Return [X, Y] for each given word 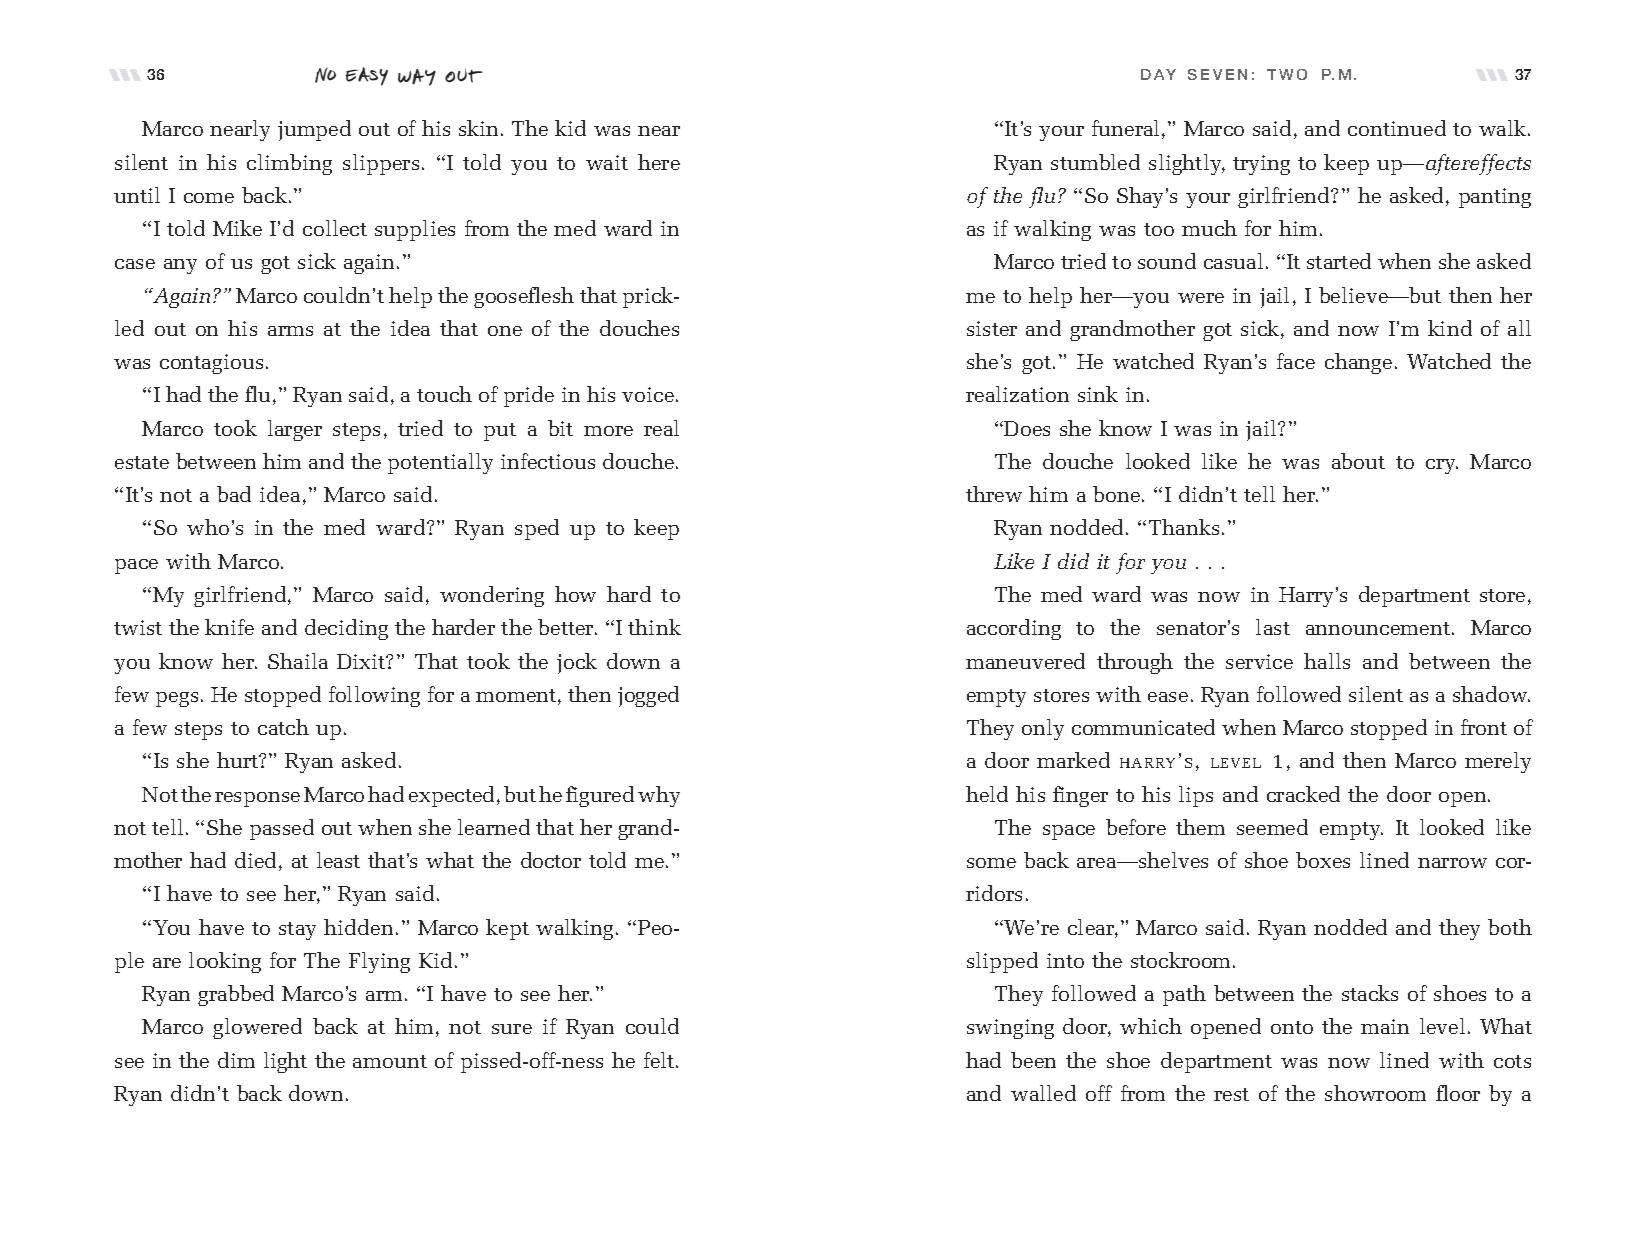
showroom [1375, 1093]
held [987, 794]
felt [660, 1060]
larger [295, 430]
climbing [289, 164]
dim [236, 1060]
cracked [1303, 794]
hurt [239, 760]
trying [1261, 165]
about [1358, 461]
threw [994, 494]
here [659, 162]
